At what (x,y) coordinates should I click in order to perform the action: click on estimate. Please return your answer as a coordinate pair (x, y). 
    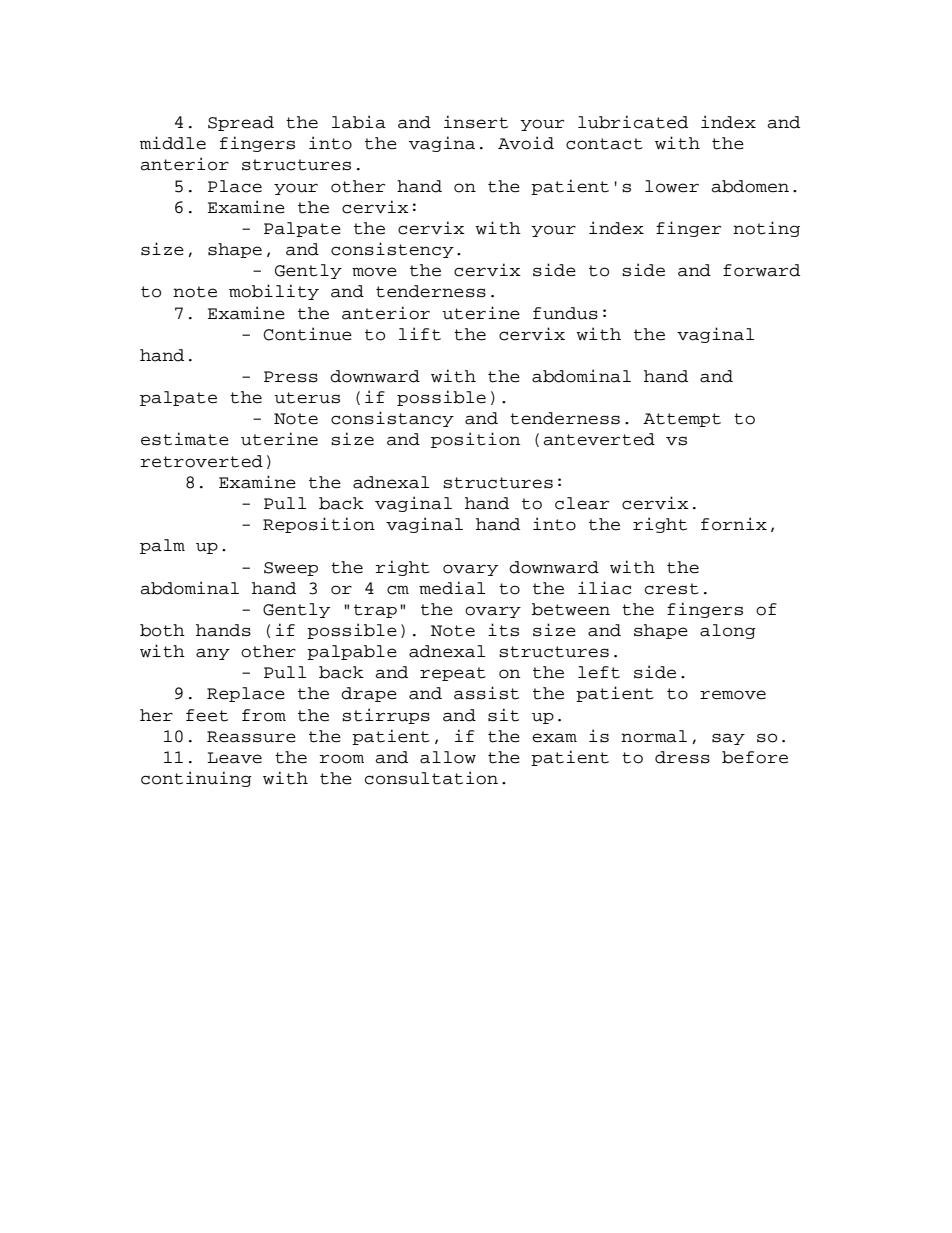
    Looking at the image, I should click on (185, 439).
